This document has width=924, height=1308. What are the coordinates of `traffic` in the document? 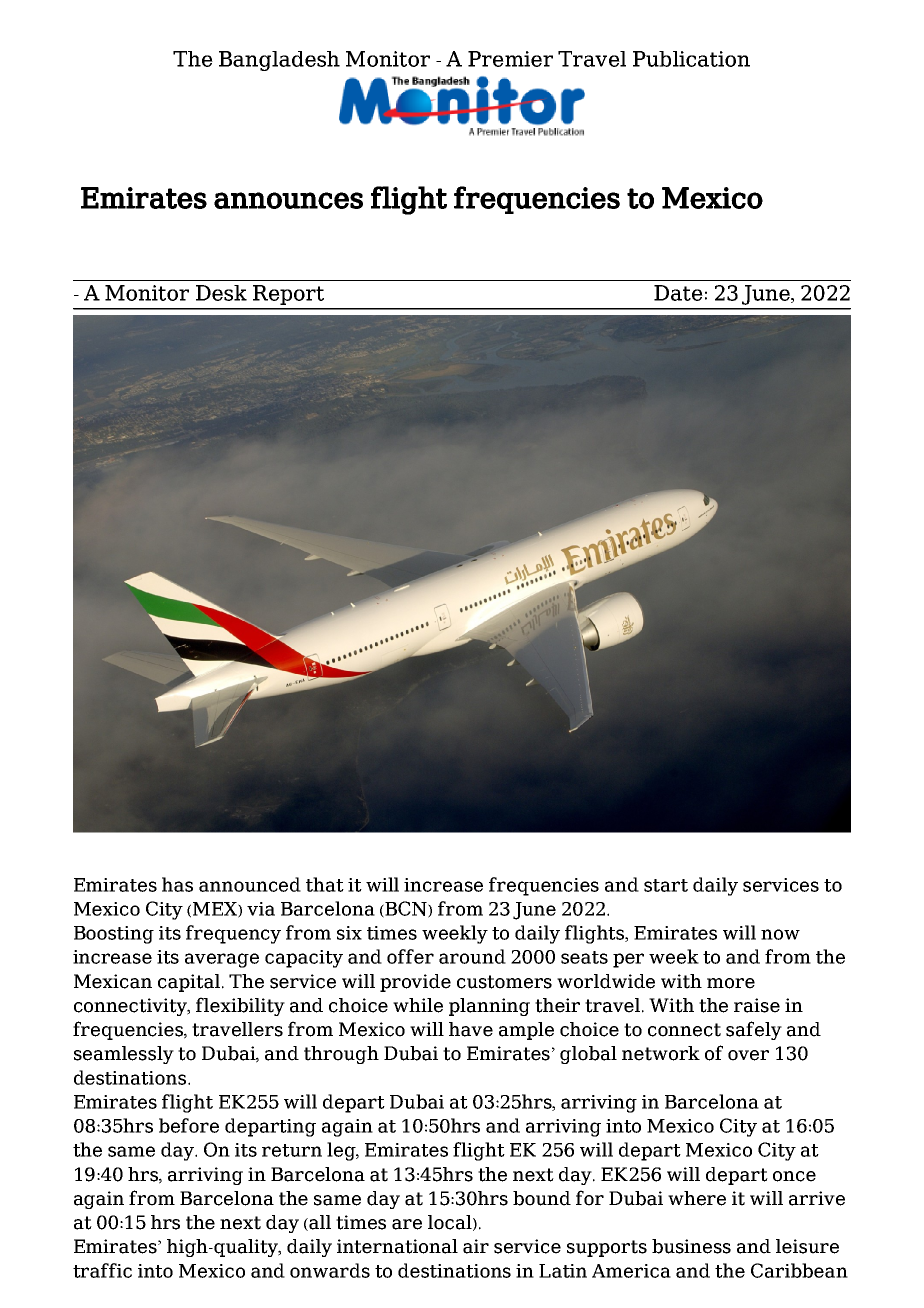 It's located at (102, 1270).
